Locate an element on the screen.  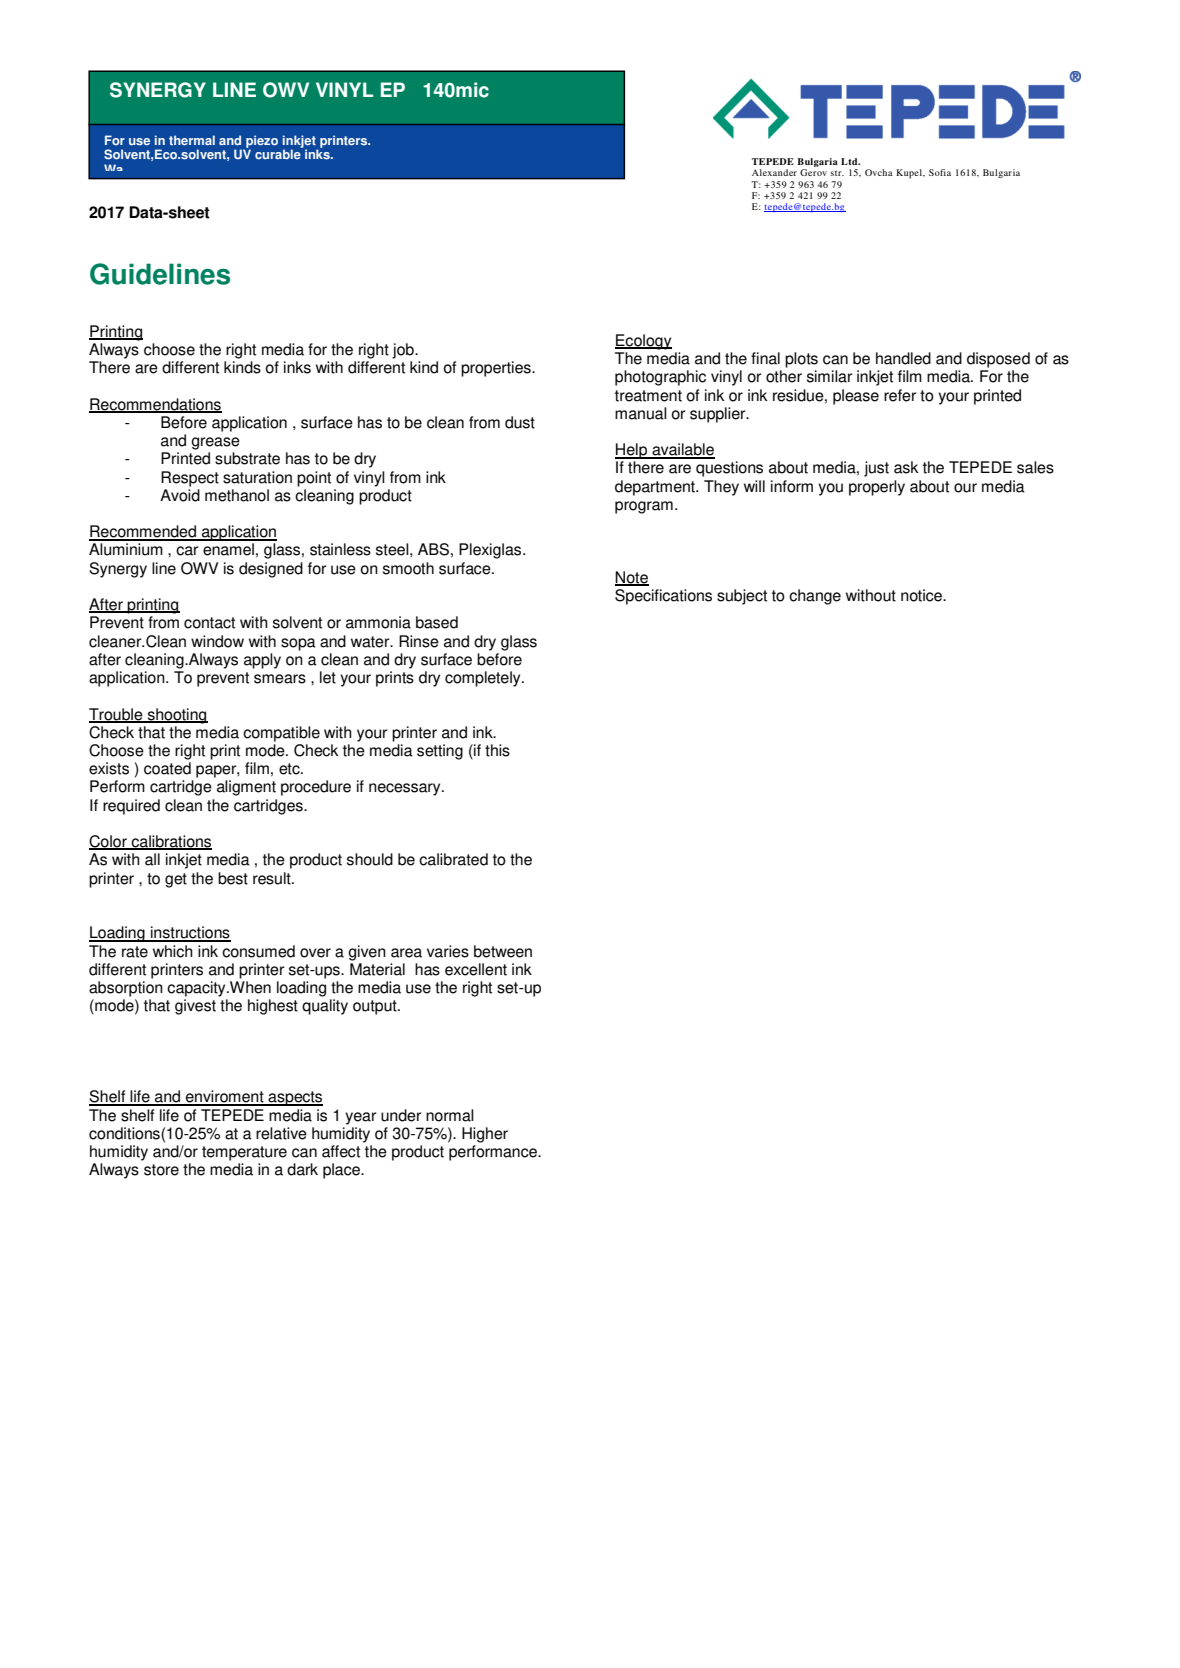
Higher is located at coordinates (485, 1135).
